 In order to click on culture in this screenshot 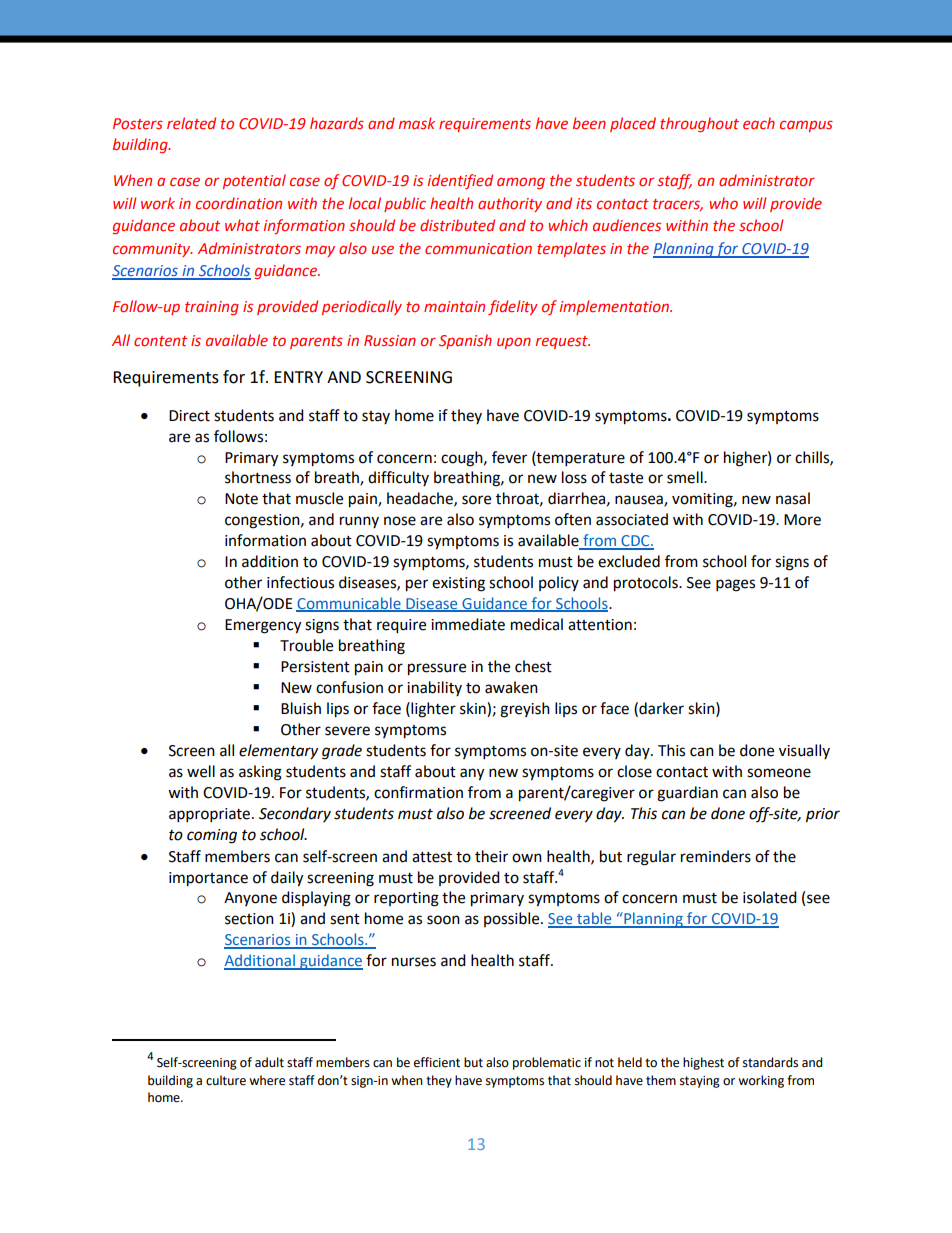, I will do `click(226, 1080)`.
